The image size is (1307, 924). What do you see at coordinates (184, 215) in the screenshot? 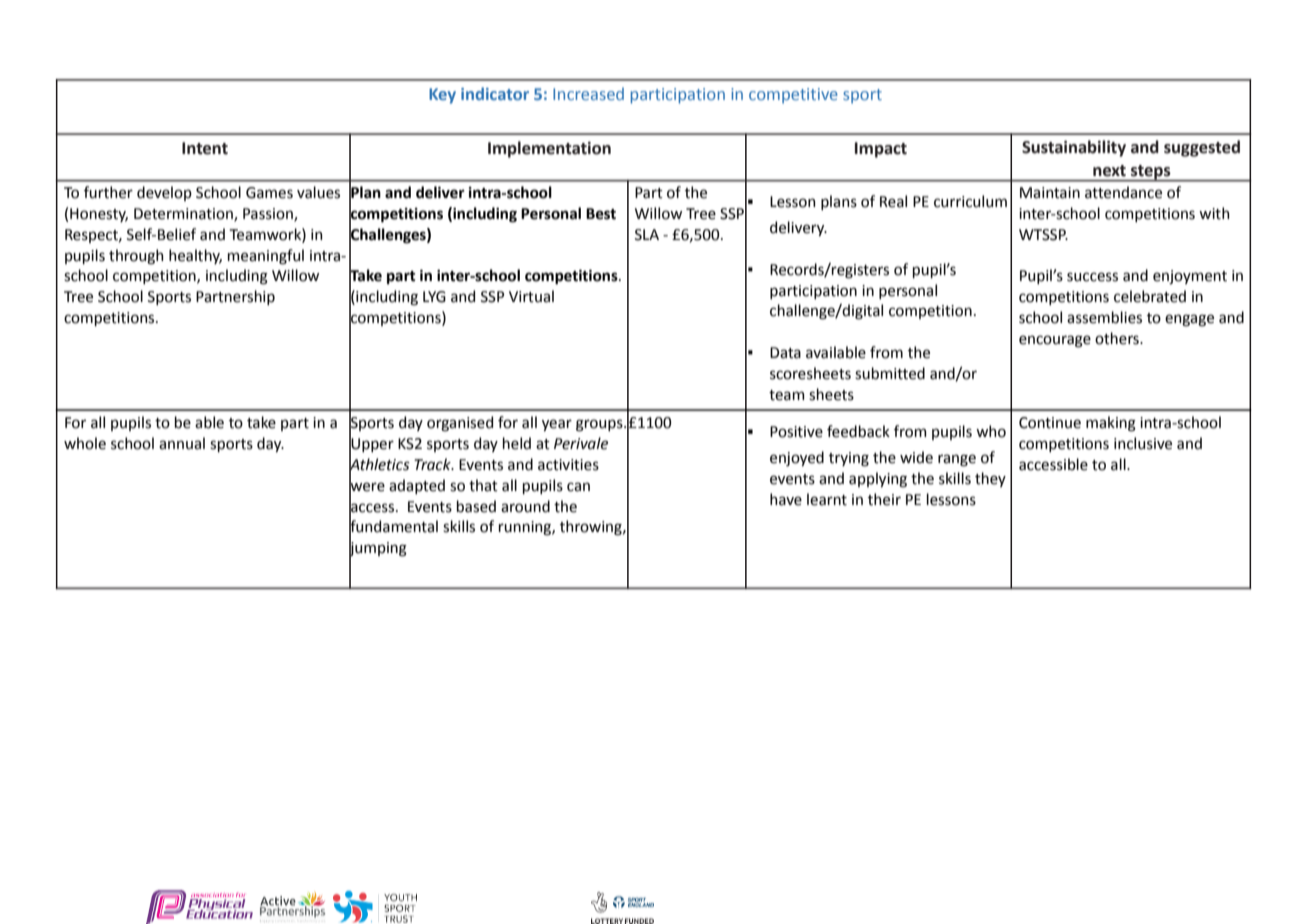
I see `Determination` at bounding box center [184, 215].
